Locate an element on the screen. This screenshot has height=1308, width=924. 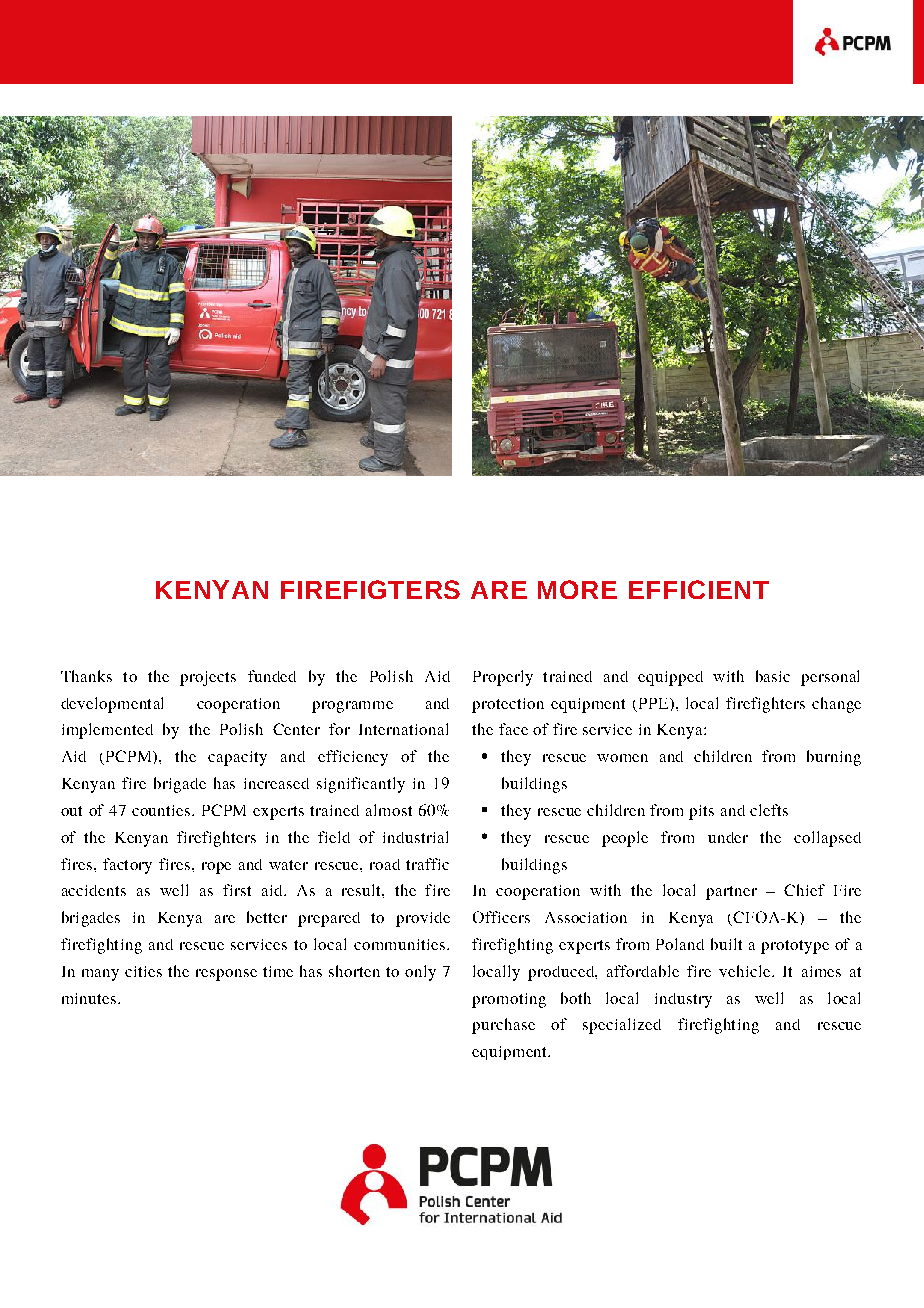
industrial is located at coordinates (415, 837).
